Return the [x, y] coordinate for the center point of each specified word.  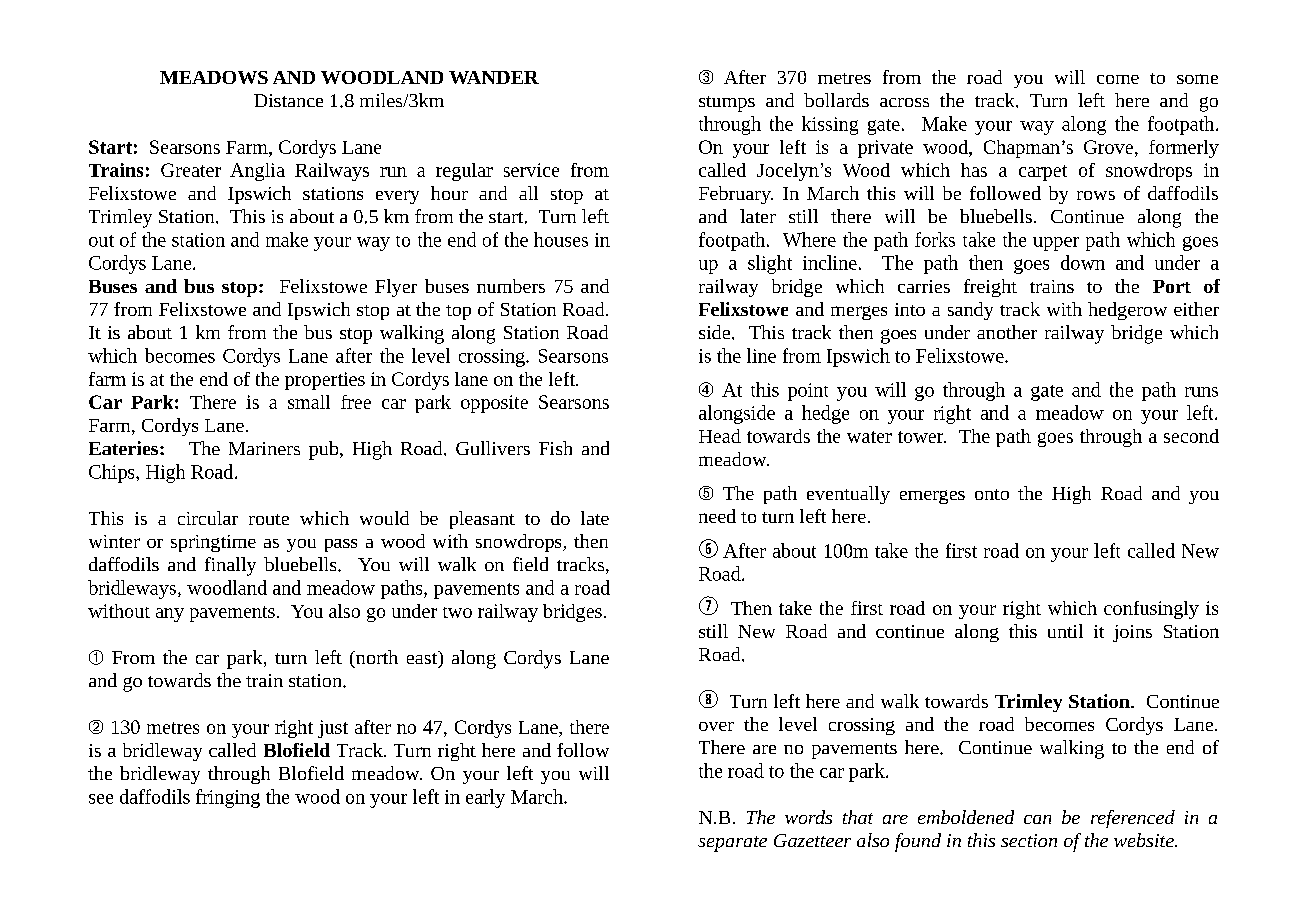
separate [732, 844]
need [717, 516]
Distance [288, 100]
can [1037, 819]
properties [325, 381]
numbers [511, 286]
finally [230, 566]
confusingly [1151, 610]
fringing [228, 798]
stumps [727, 104]
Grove [1108, 147]
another [1007, 332]
